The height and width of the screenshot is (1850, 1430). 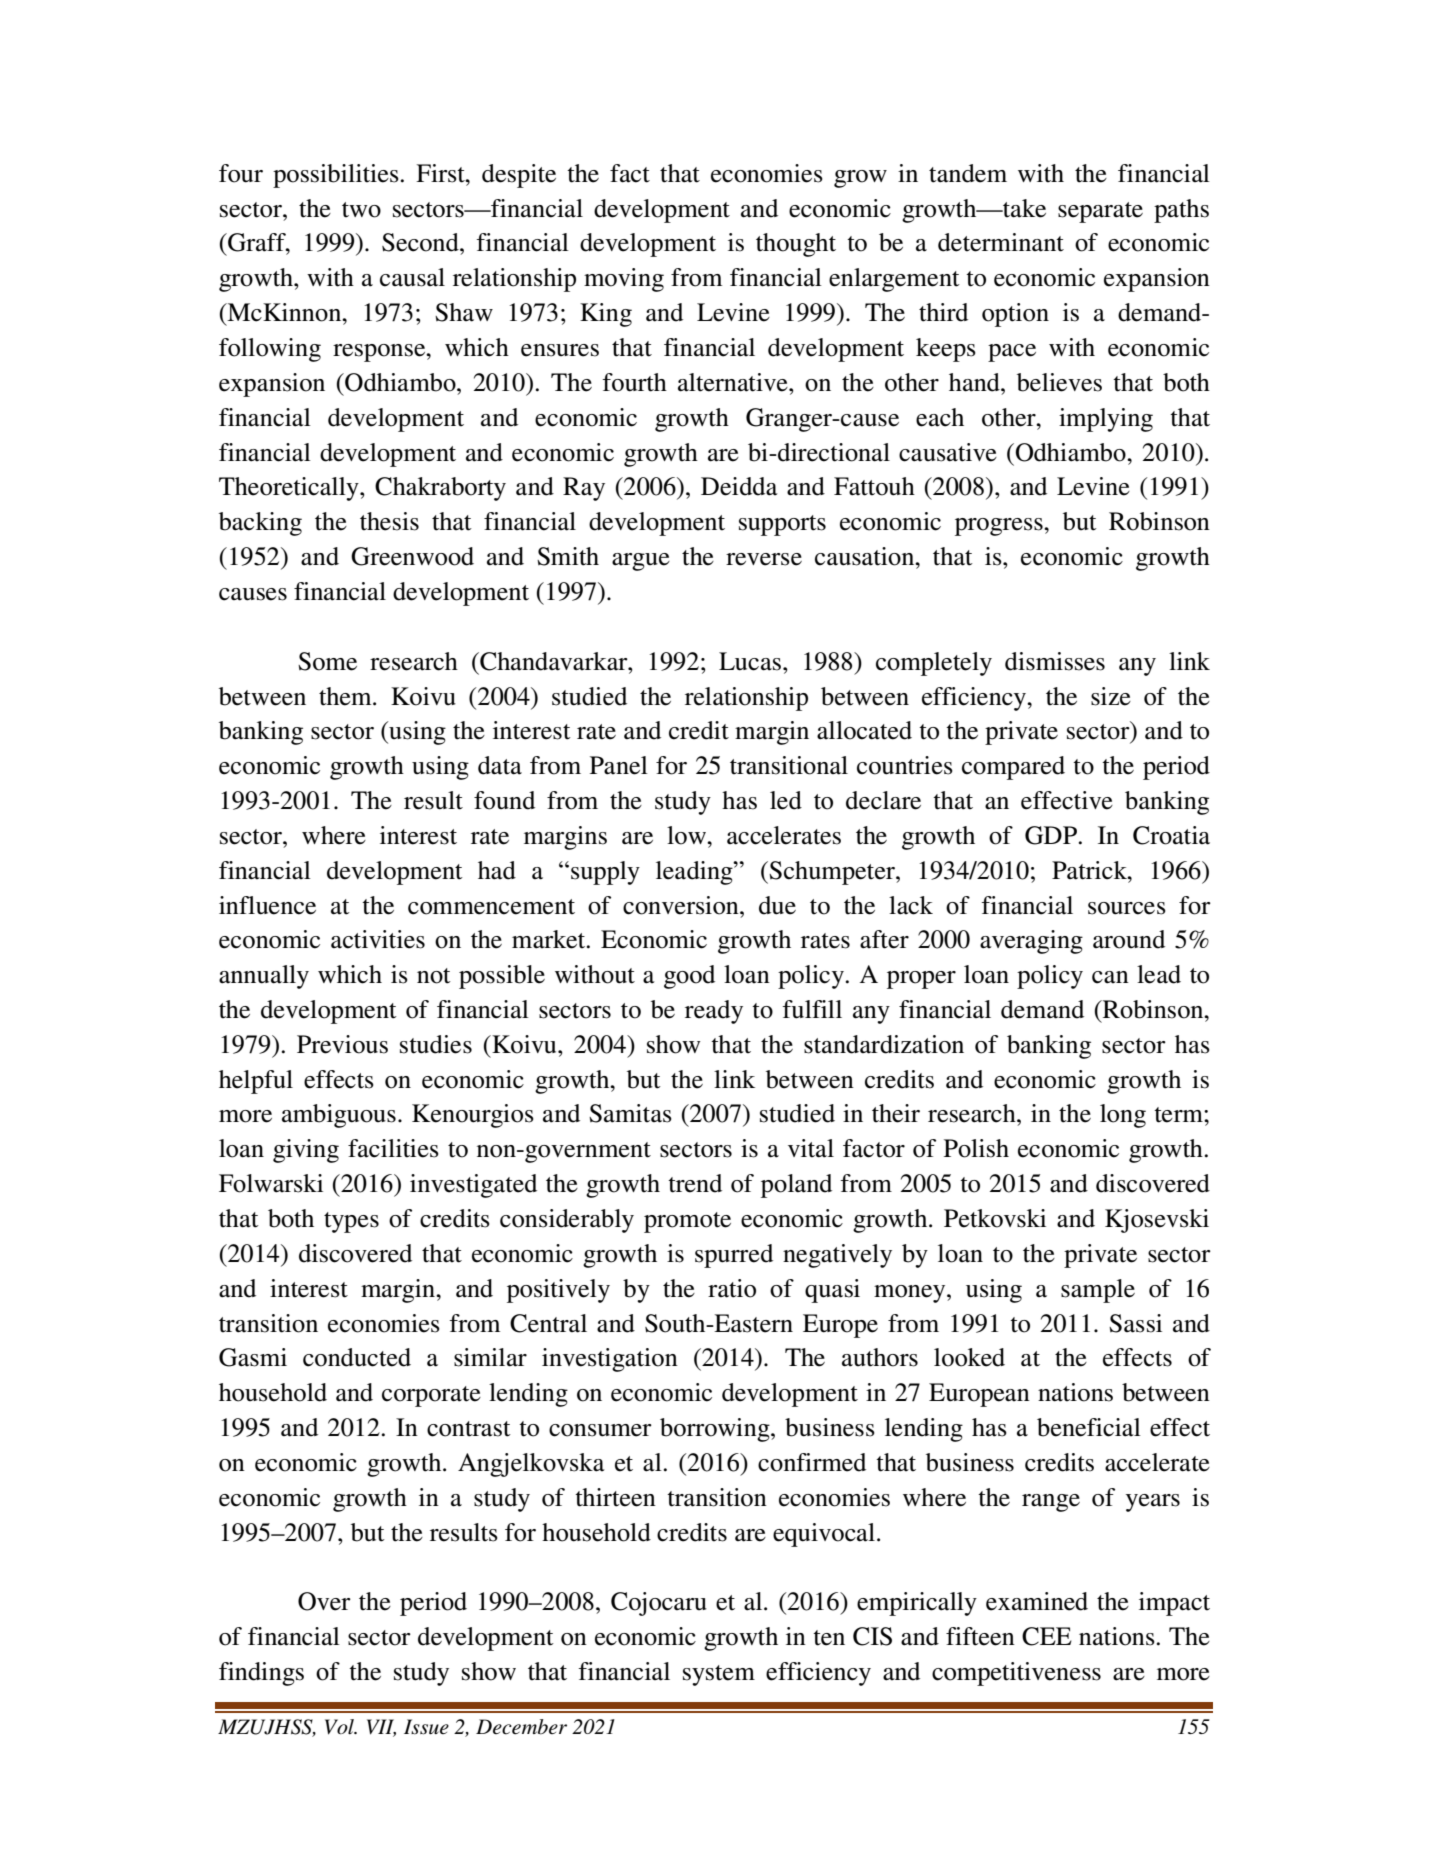 I want to click on VII, so click(x=381, y=1728).
